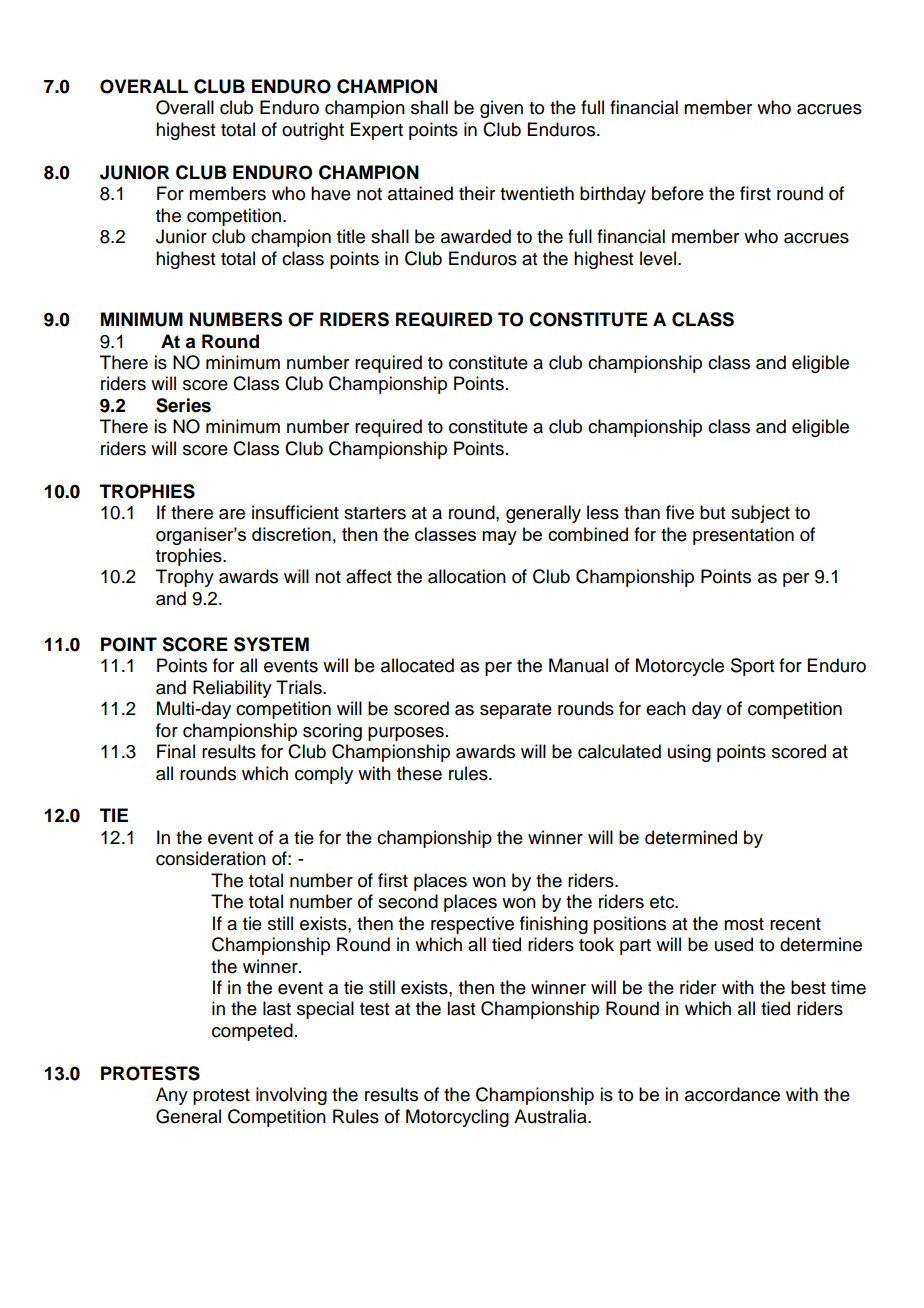  I want to click on accordance, so click(732, 1094).
